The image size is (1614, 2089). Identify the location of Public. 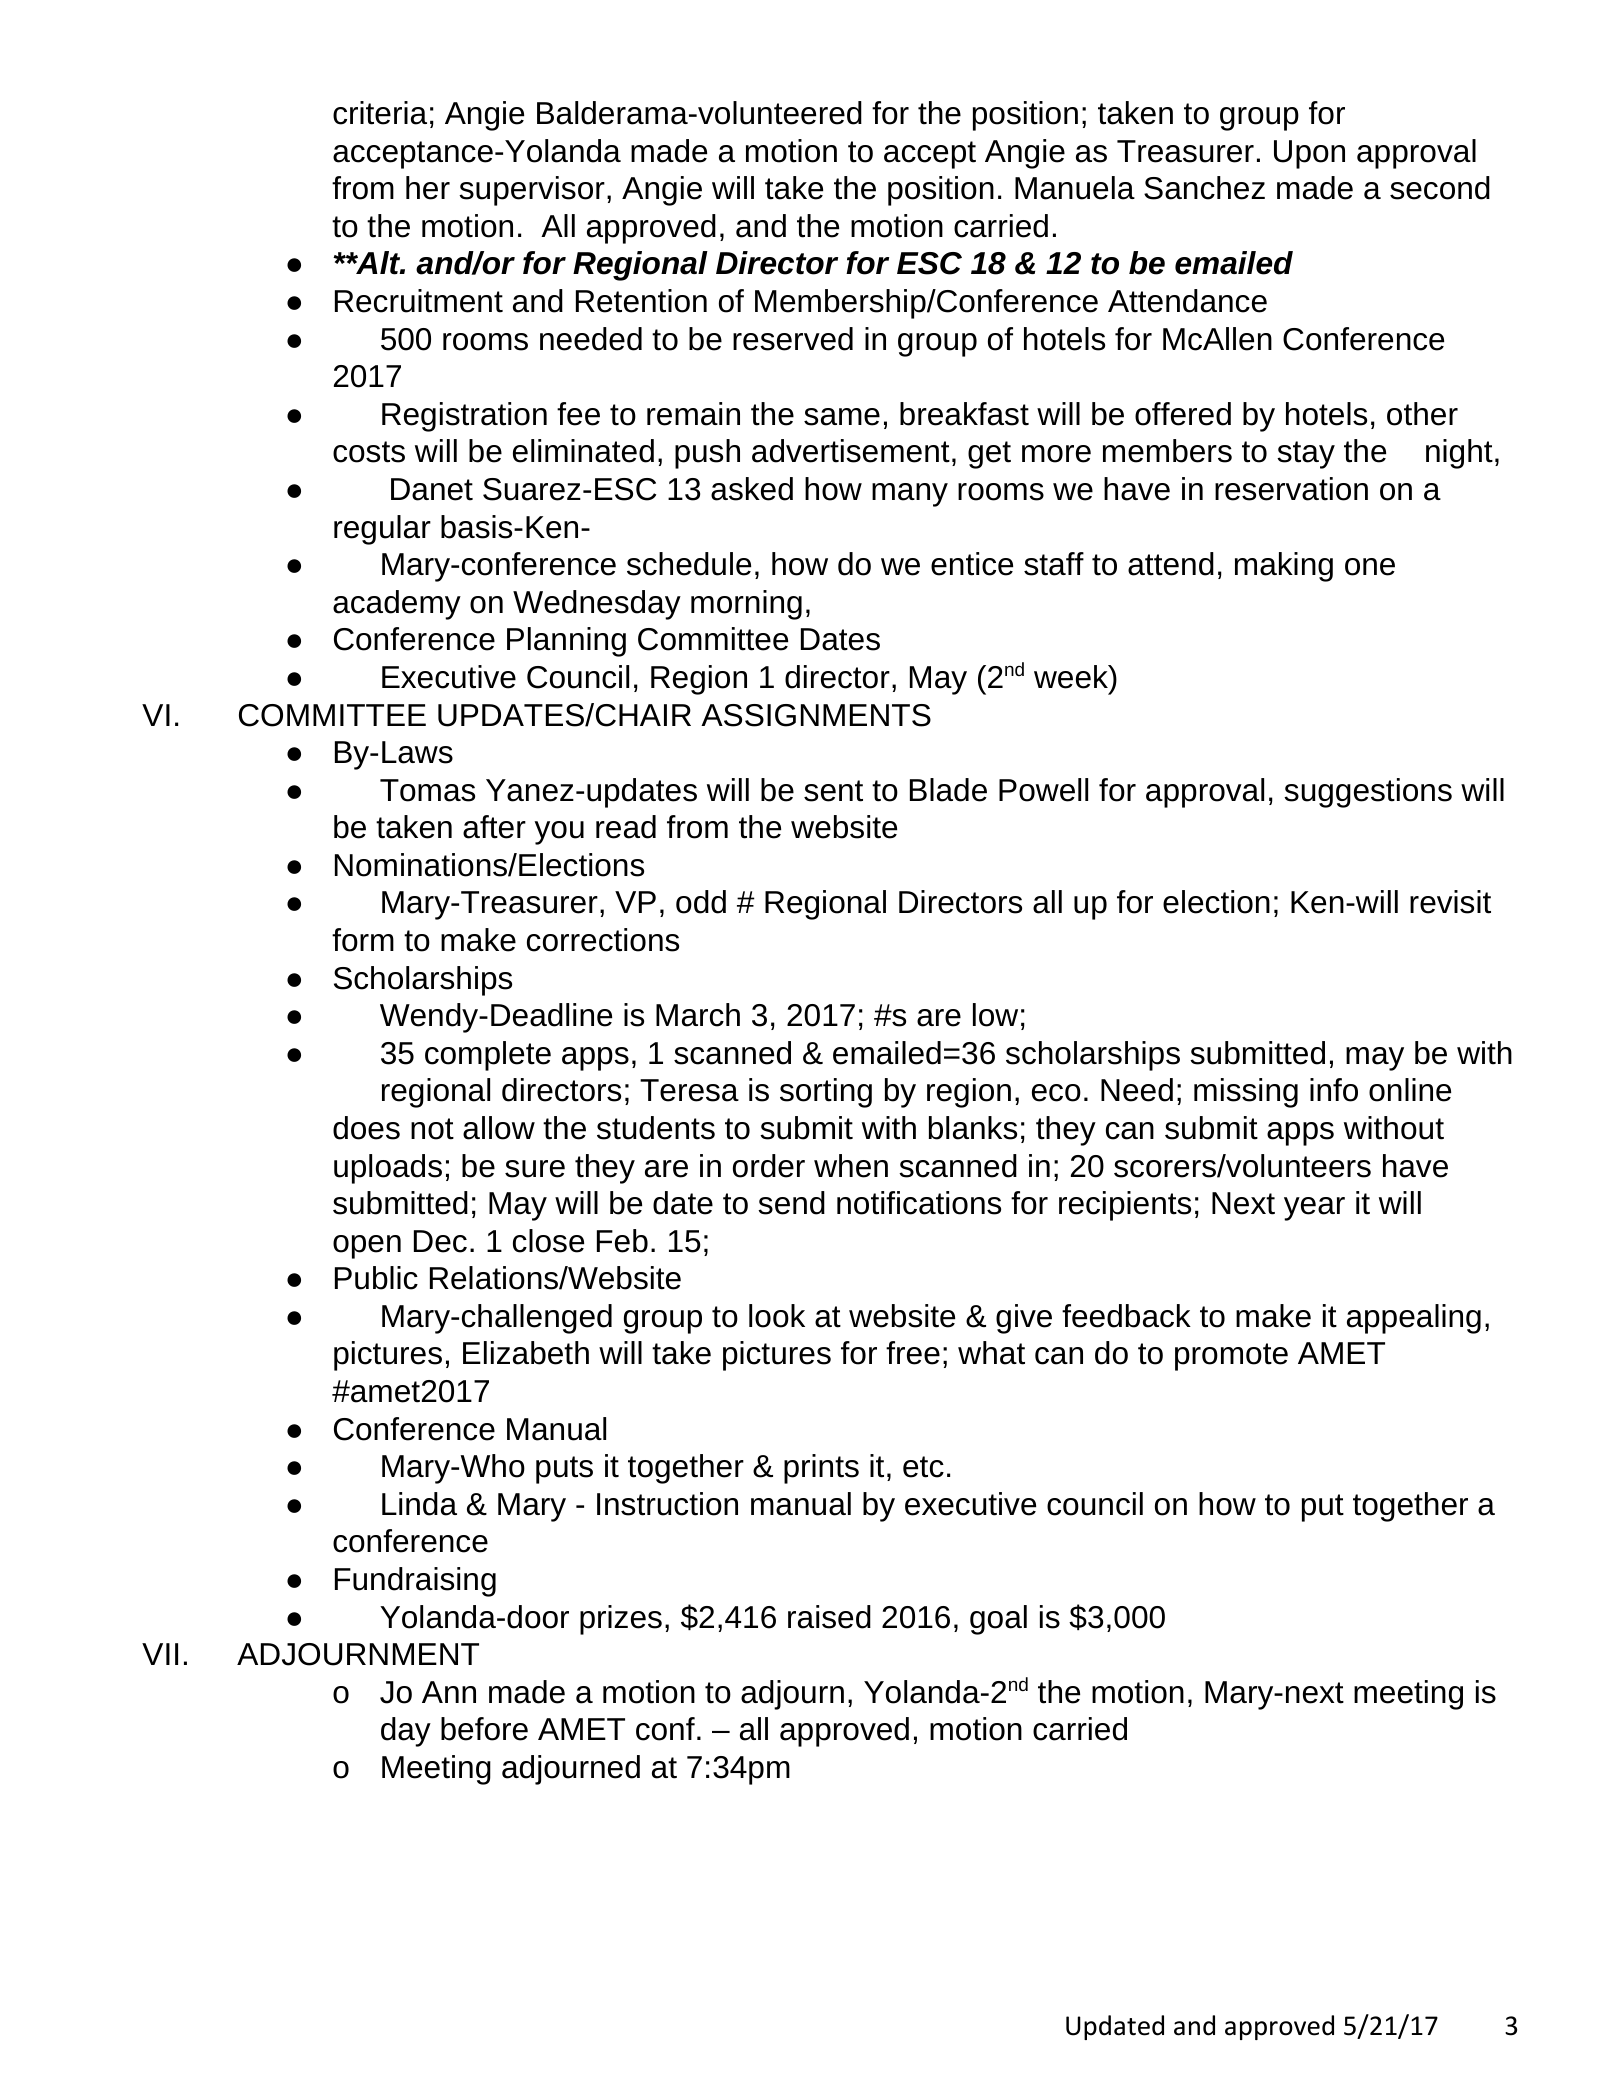
(376, 1278).
